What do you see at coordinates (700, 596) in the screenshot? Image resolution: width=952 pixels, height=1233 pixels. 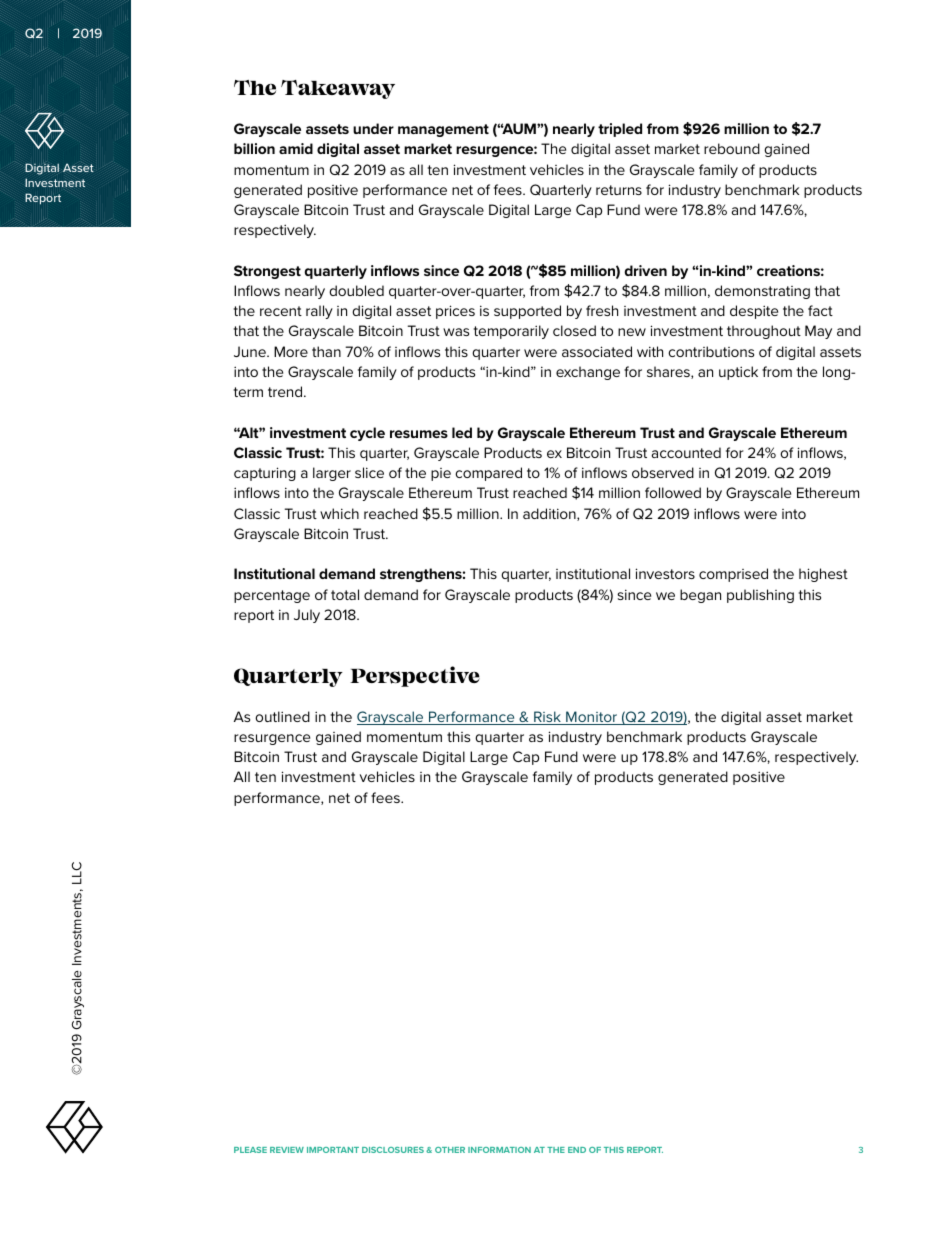 I see `began` at bounding box center [700, 596].
